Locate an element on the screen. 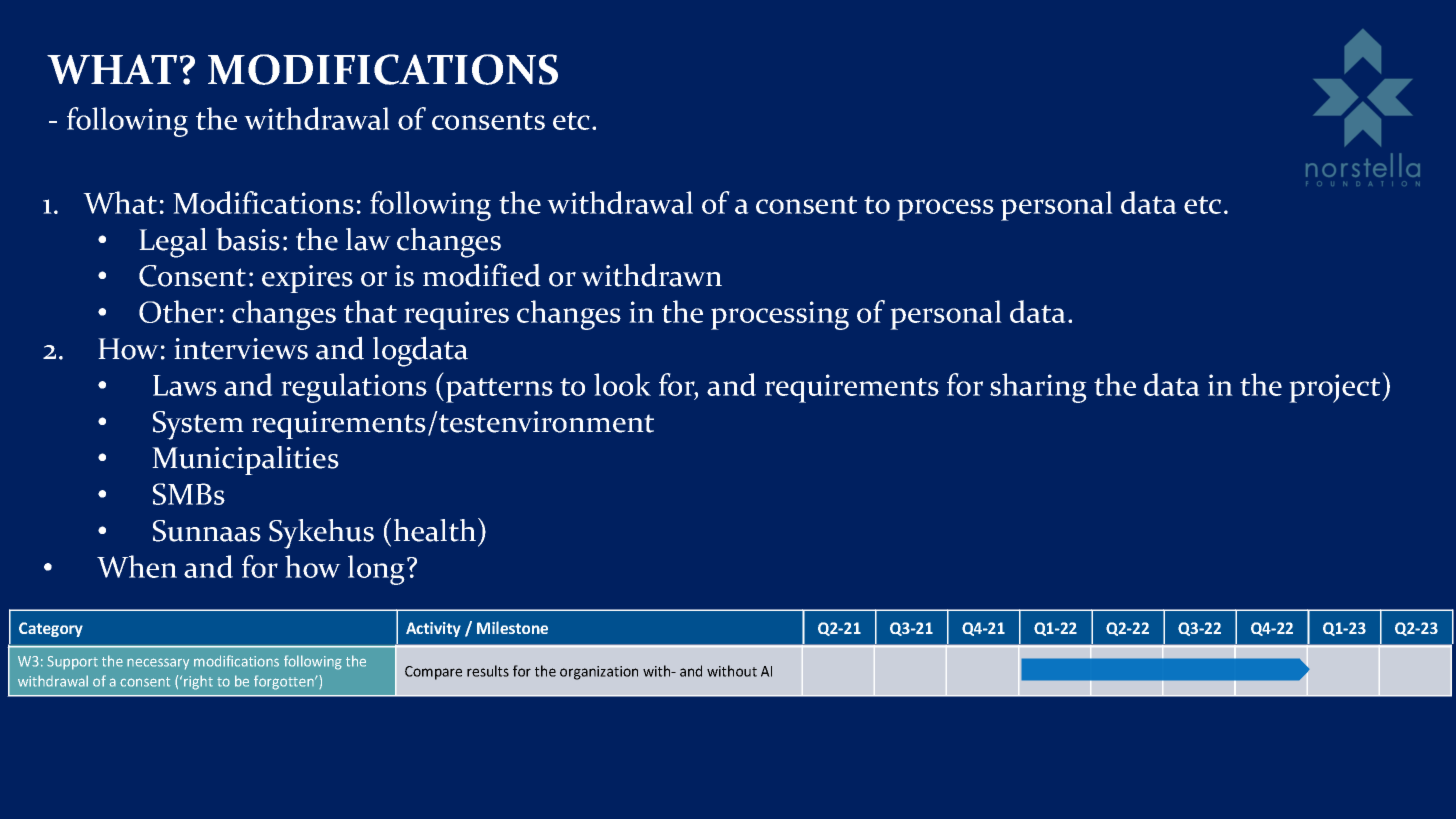 The height and width of the screenshot is (819, 1456). expires is located at coordinates (307, 279).
